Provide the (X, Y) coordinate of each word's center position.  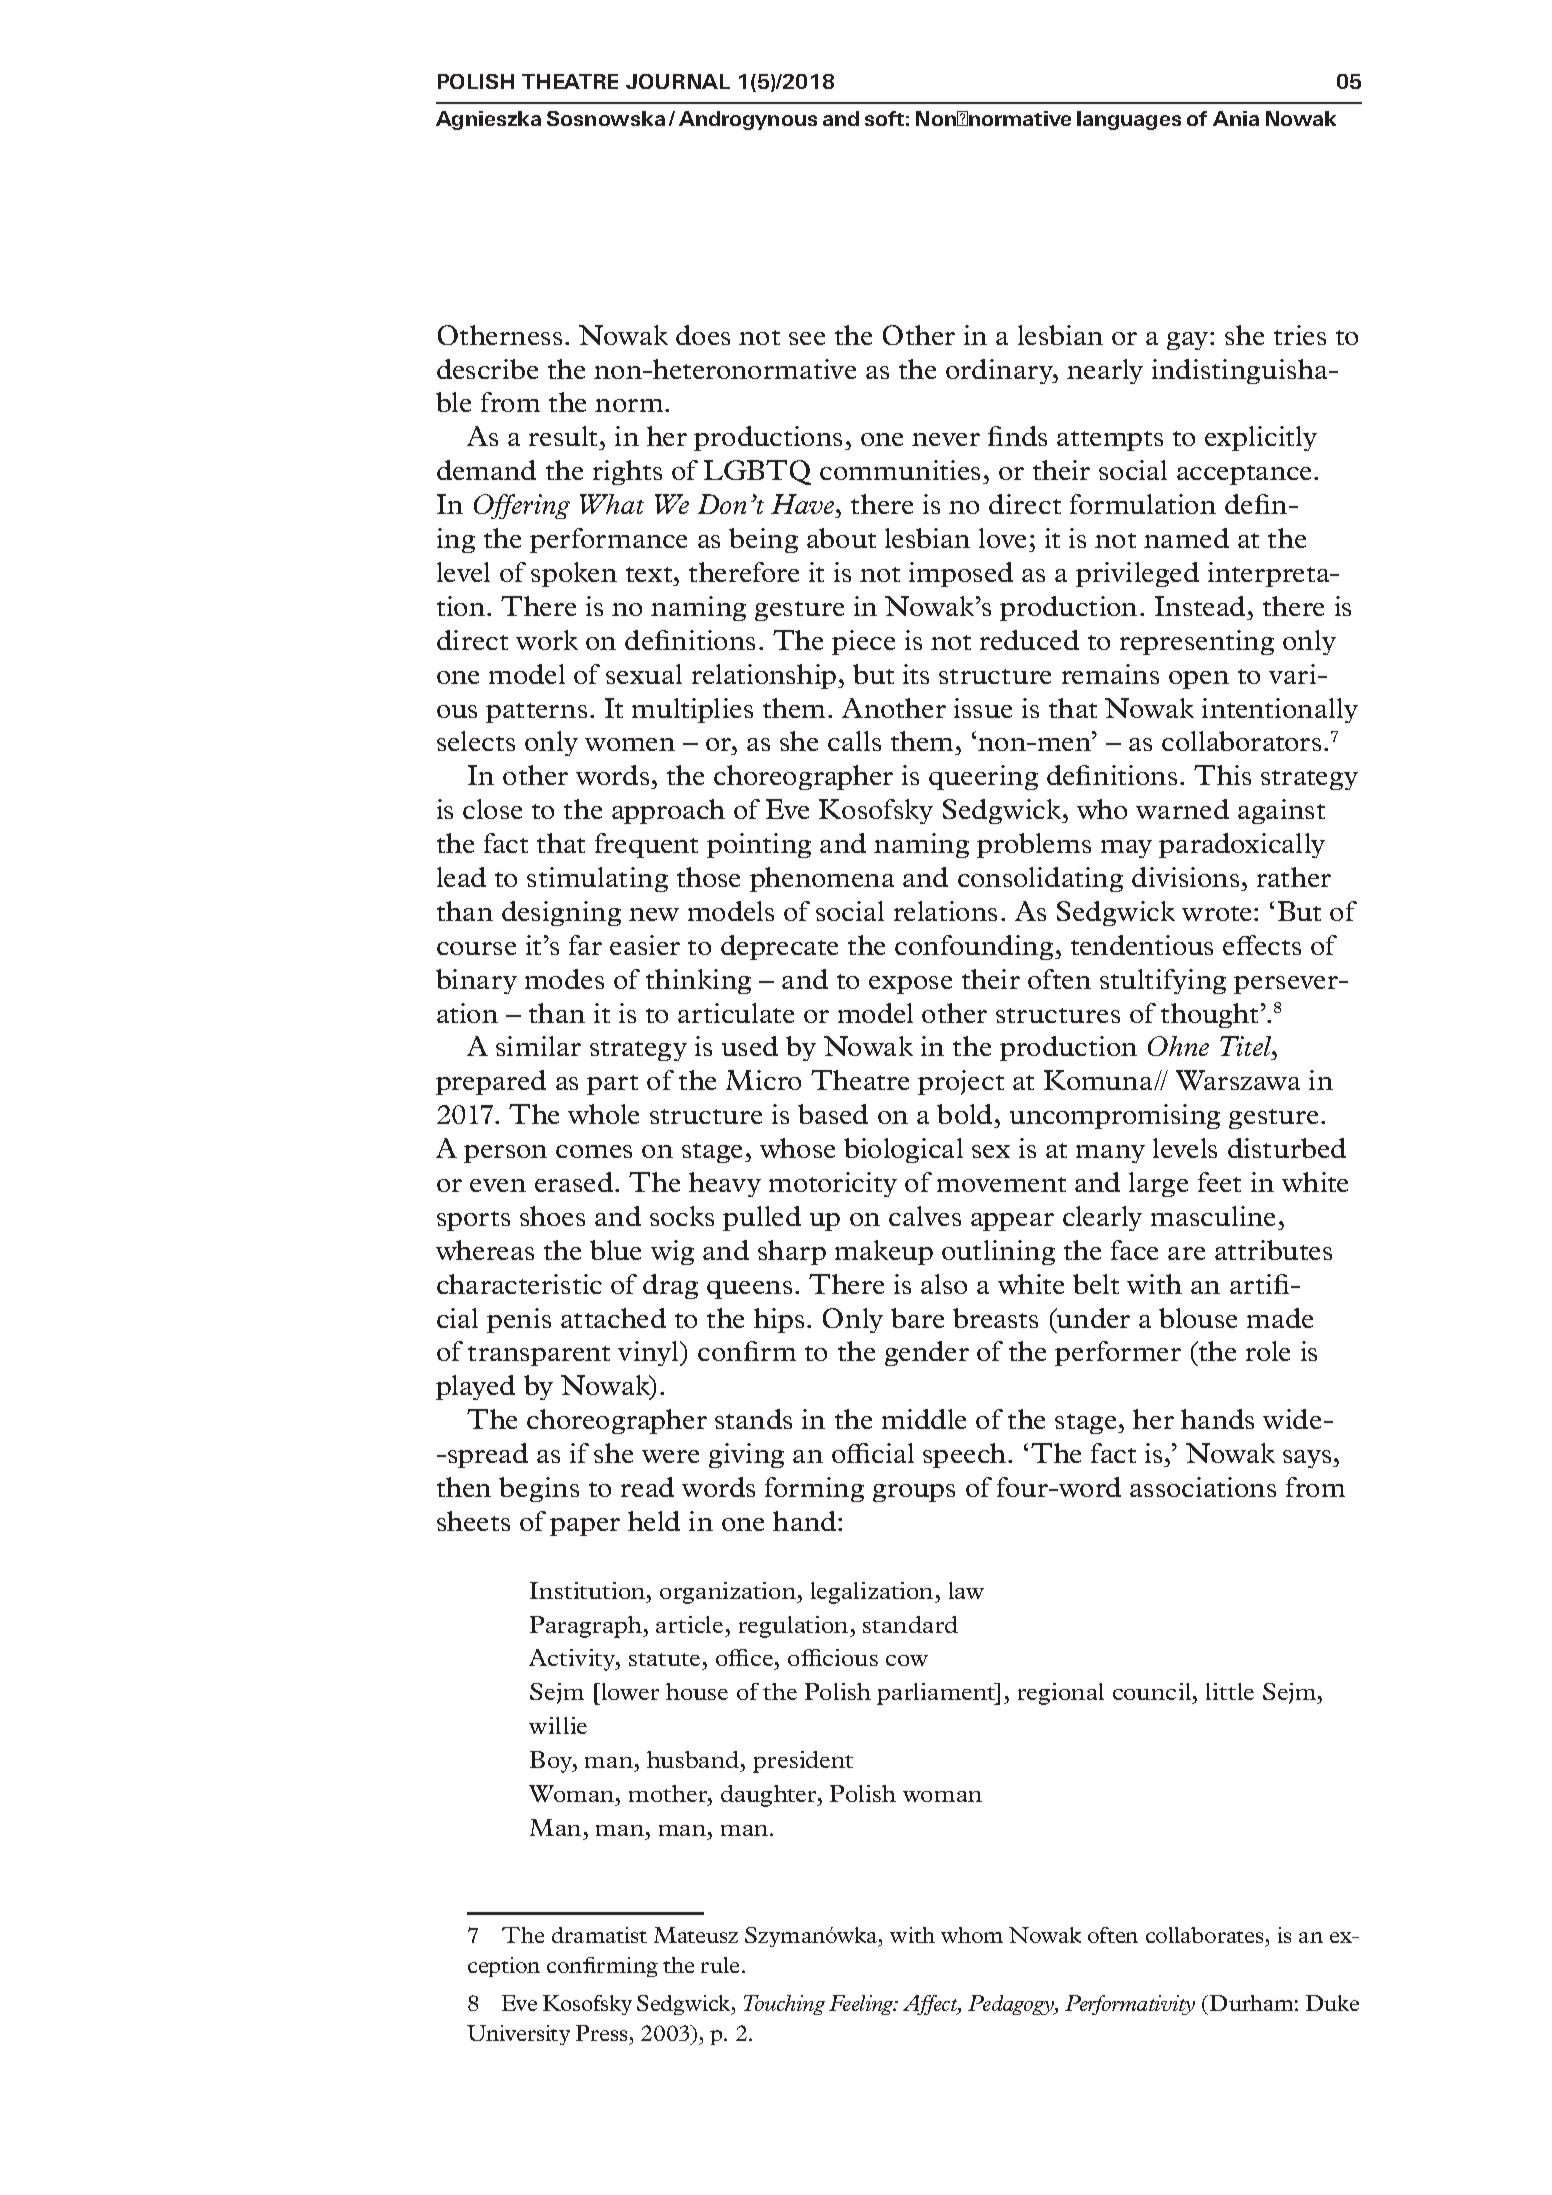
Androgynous (748, 120)
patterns (536, 713)
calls (854, 741)
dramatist (599, 1935)
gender (927, 1353)
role (1268, 1351)
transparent (539, 1356)
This (1222, 775)
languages (1129, 120)
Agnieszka (488, 120)
